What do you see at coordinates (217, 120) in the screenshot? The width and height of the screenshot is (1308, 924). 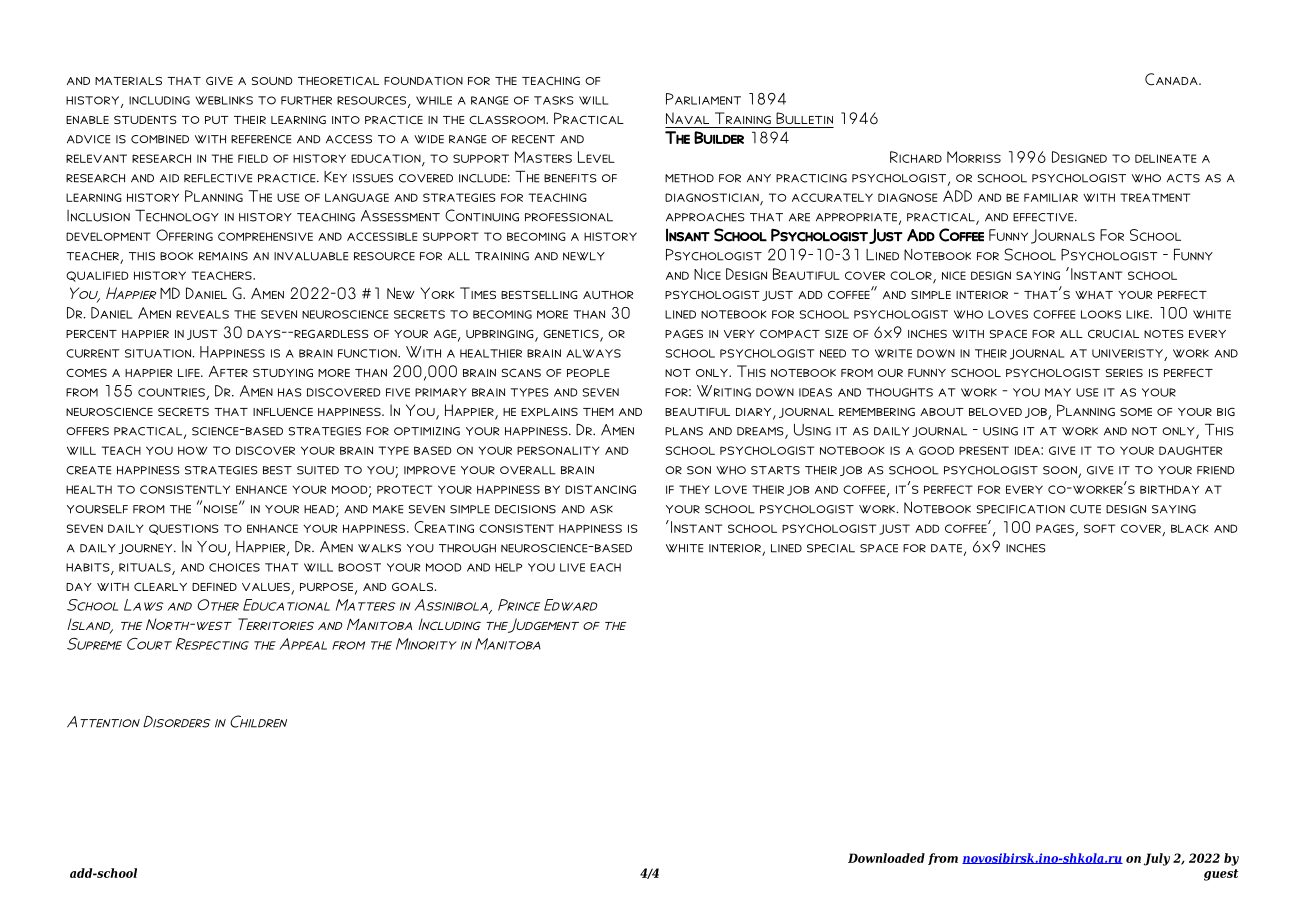 I see `put` at bounding box center [217, 120].
